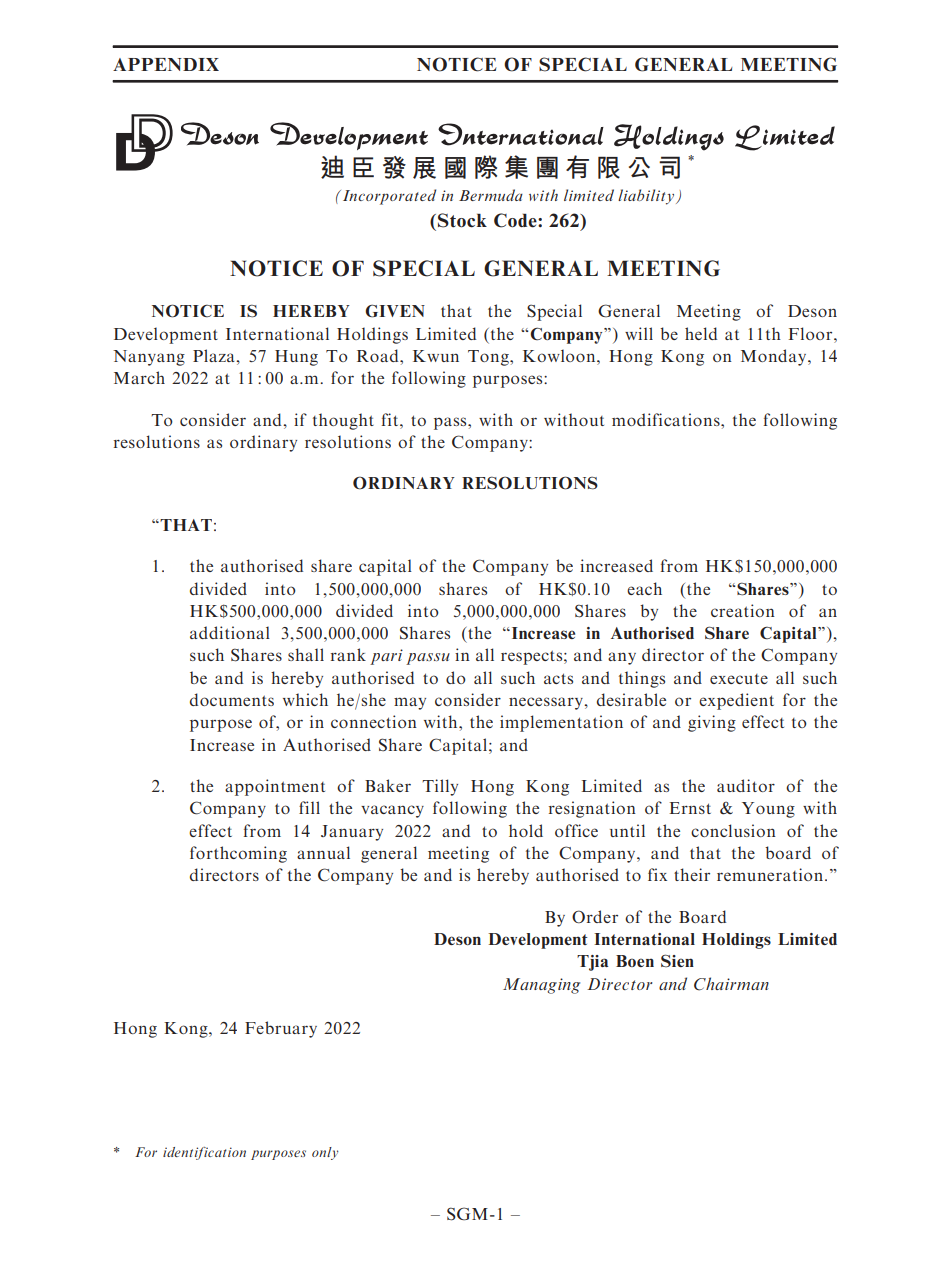 The width and height of the screenshot is (952, 1270). Describe the element at coordinates (230, 632) in the screenshot. I see `additional` at that location.
